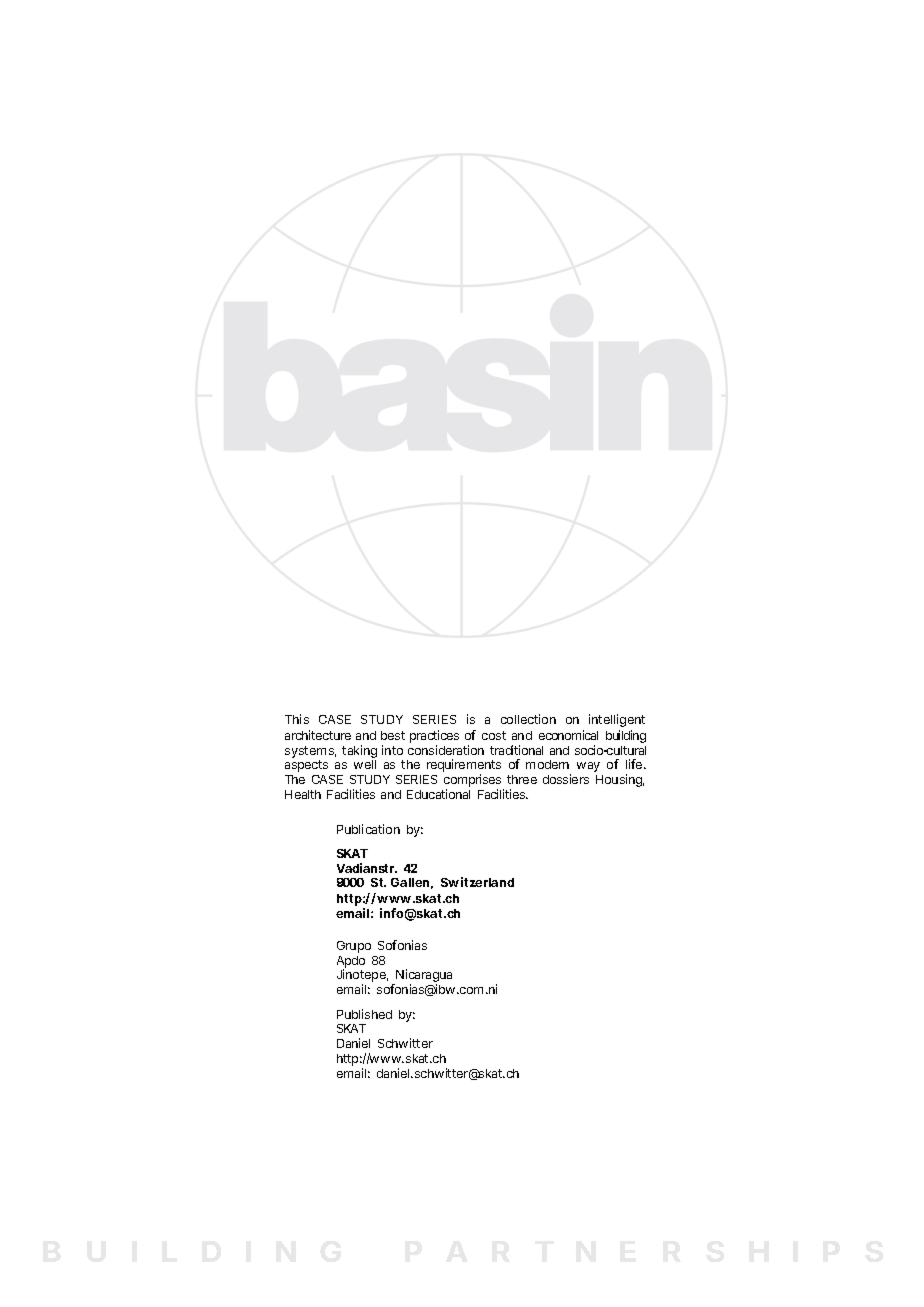 The height and width of the screenshot is (1307, 924). What do you see at coordinates (354, 947) in the screenshot?
I see `Grupo` at bounding box center [354, 947].
